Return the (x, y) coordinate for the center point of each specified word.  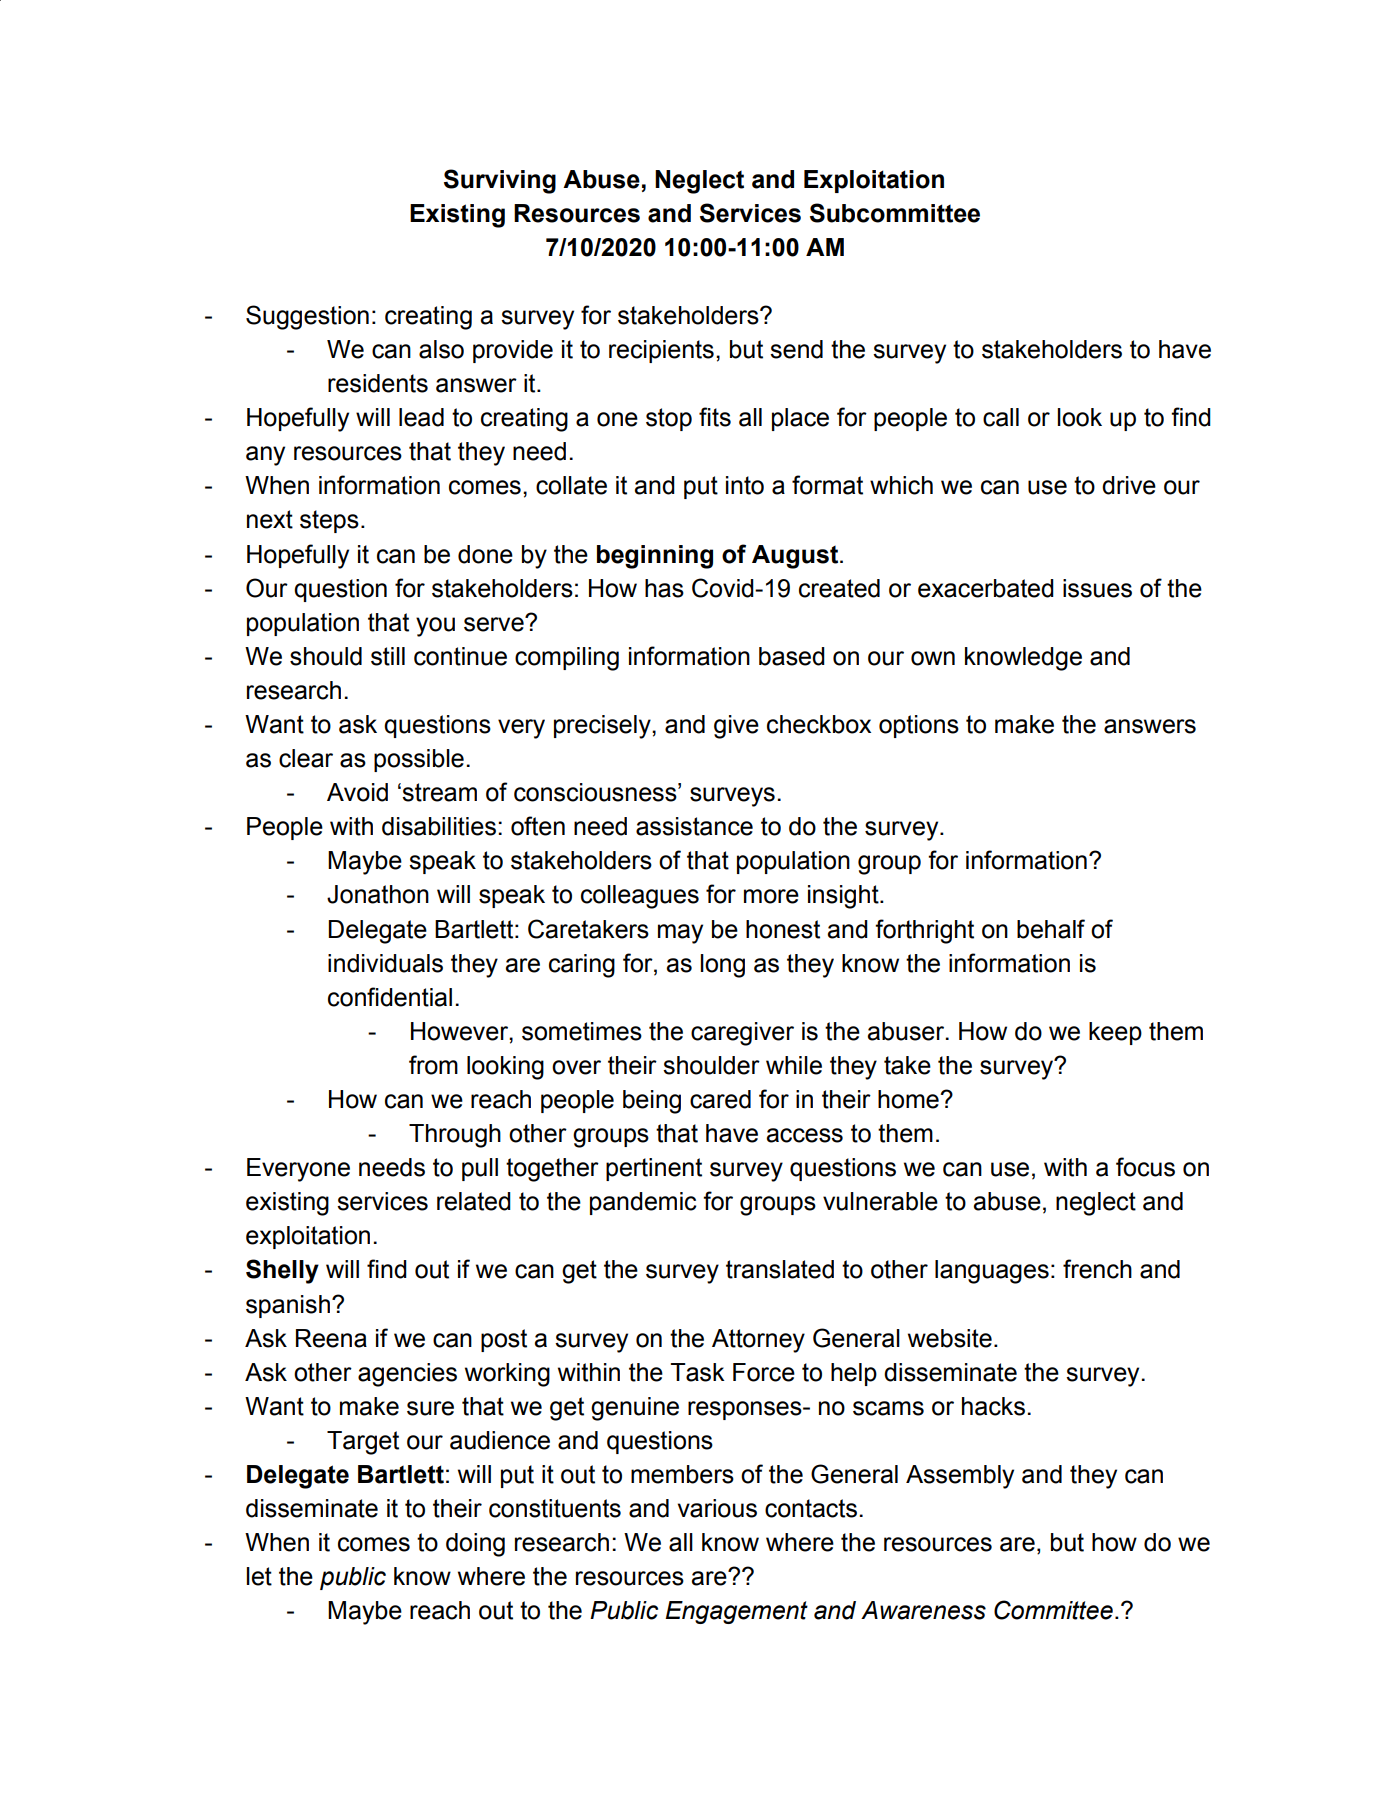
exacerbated (986, 588)
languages (992, 1272)
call (1001, 417)
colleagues (640, 897)
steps (329, 521)
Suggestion (307, 317)
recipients (661, 351)
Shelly (282, 1271)
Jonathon (378, 894)
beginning (655, 557)
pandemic (643, 1203)
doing (475, 1545)
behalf (1051, 929)
